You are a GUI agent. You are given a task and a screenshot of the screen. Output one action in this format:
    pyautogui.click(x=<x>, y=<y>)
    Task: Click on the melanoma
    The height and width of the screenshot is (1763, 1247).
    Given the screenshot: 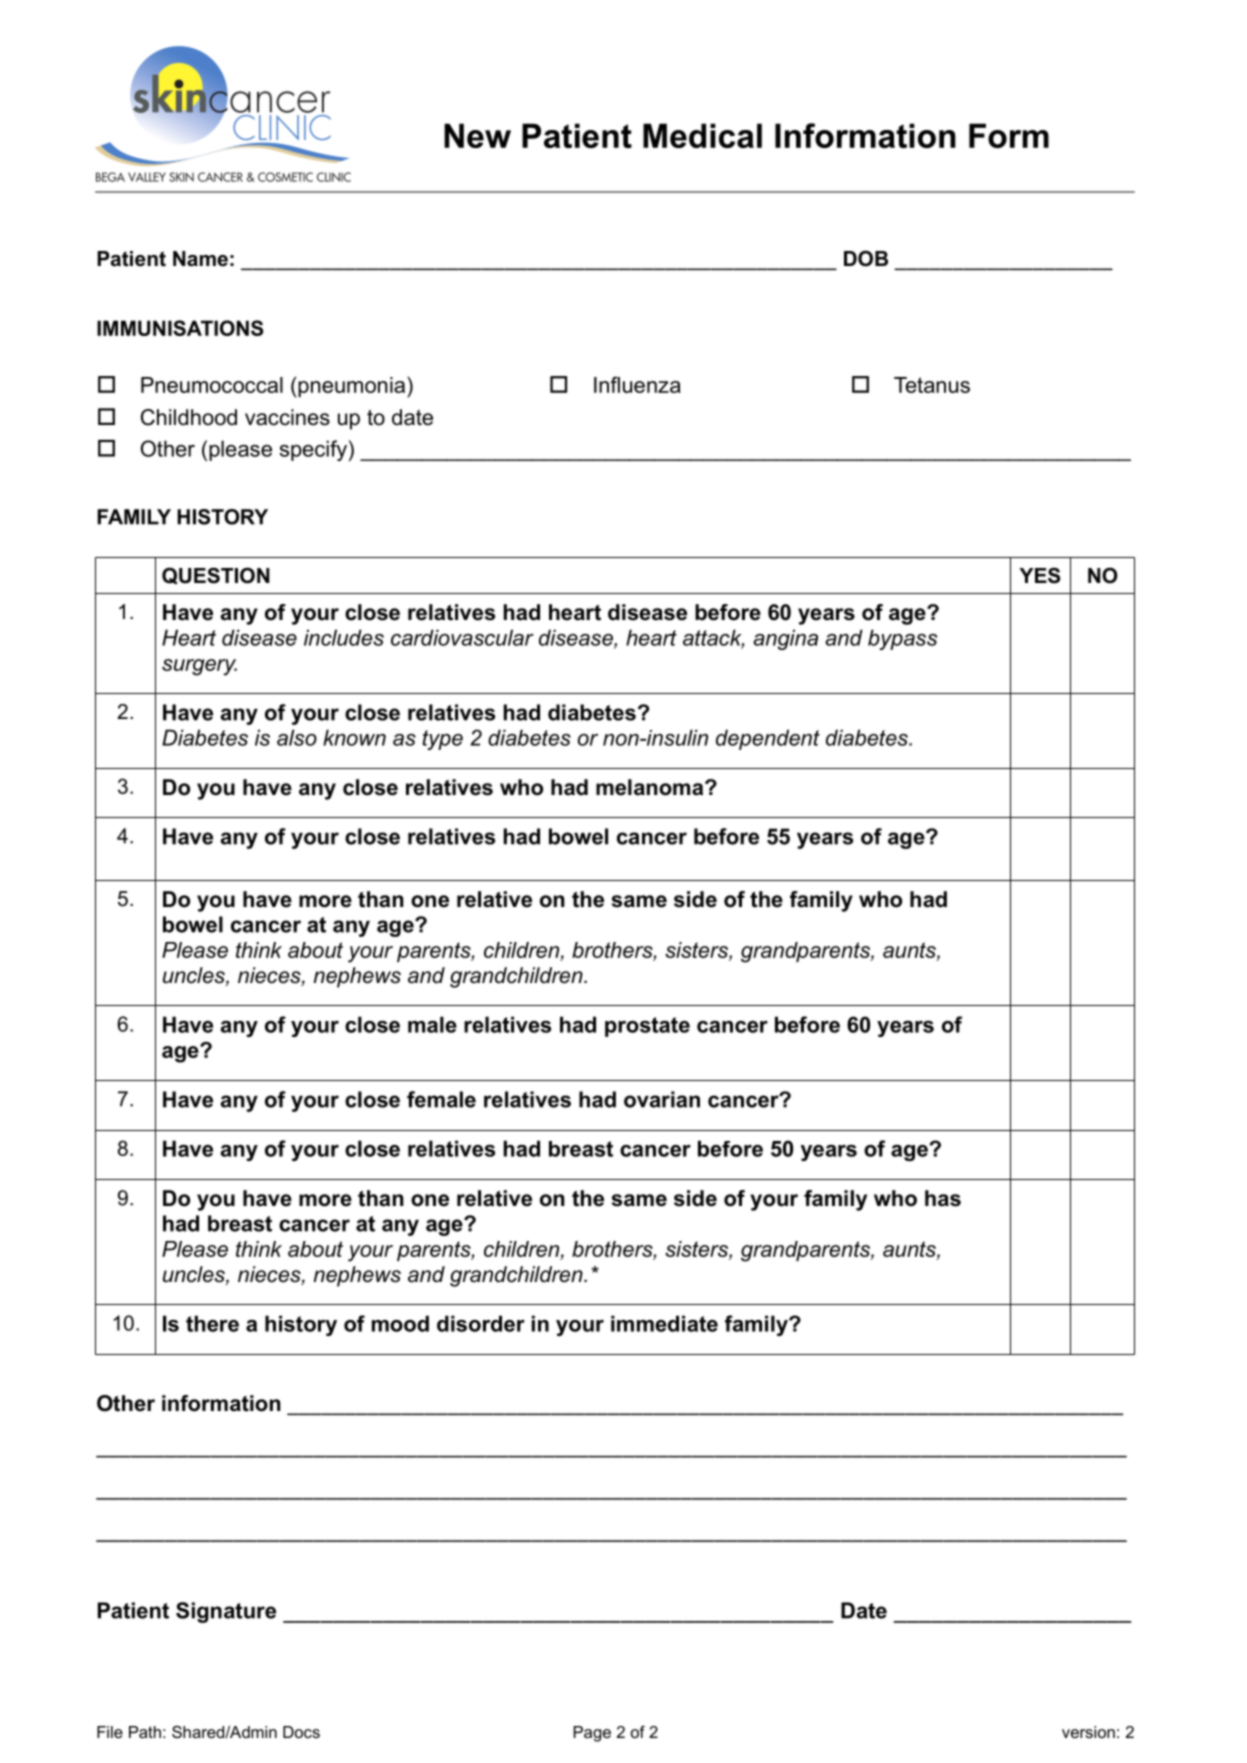 What is the action you would take?
    pyautogui.click(x=651, y=787)
